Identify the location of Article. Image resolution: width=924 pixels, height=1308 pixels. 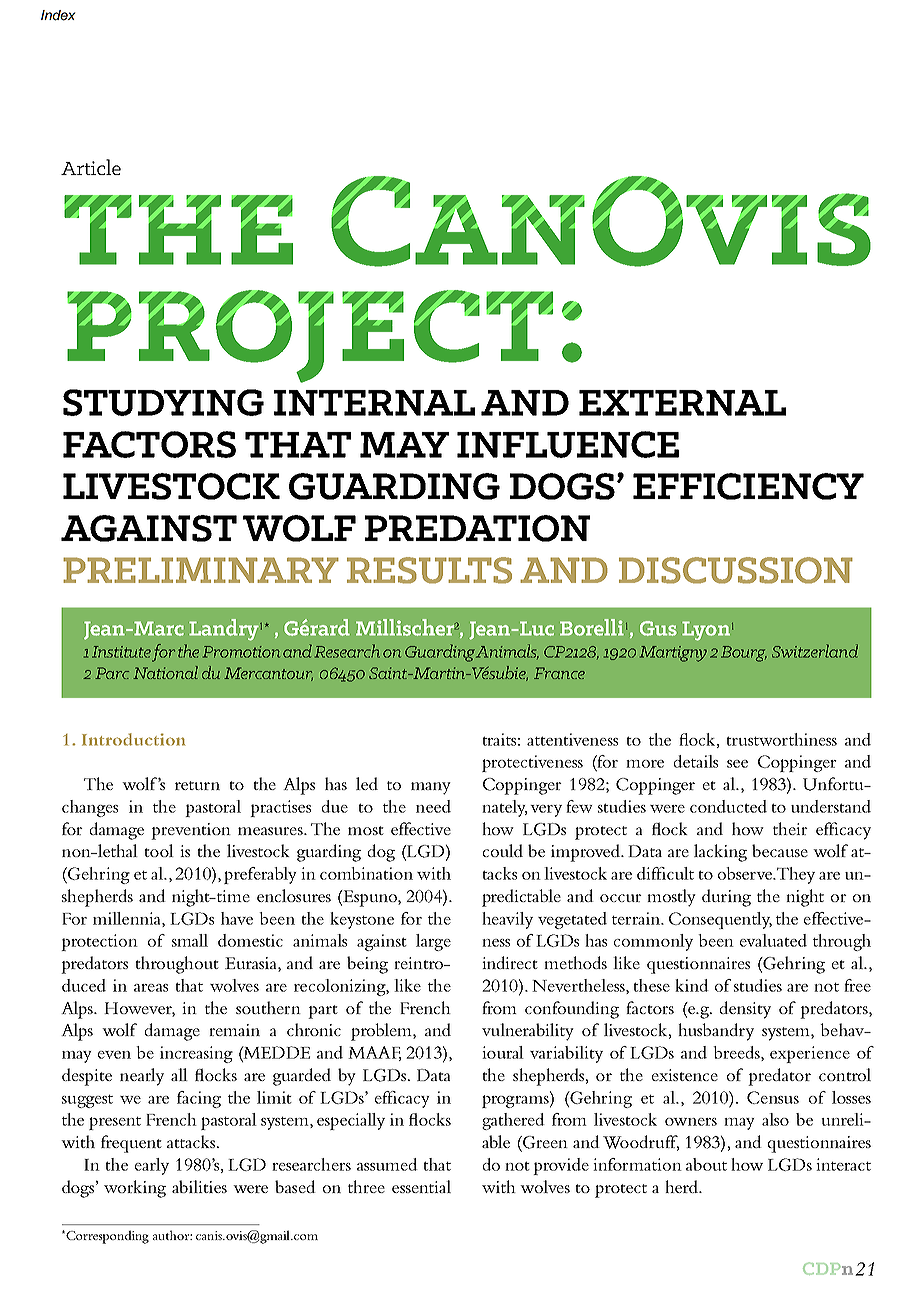
(91, 167).
